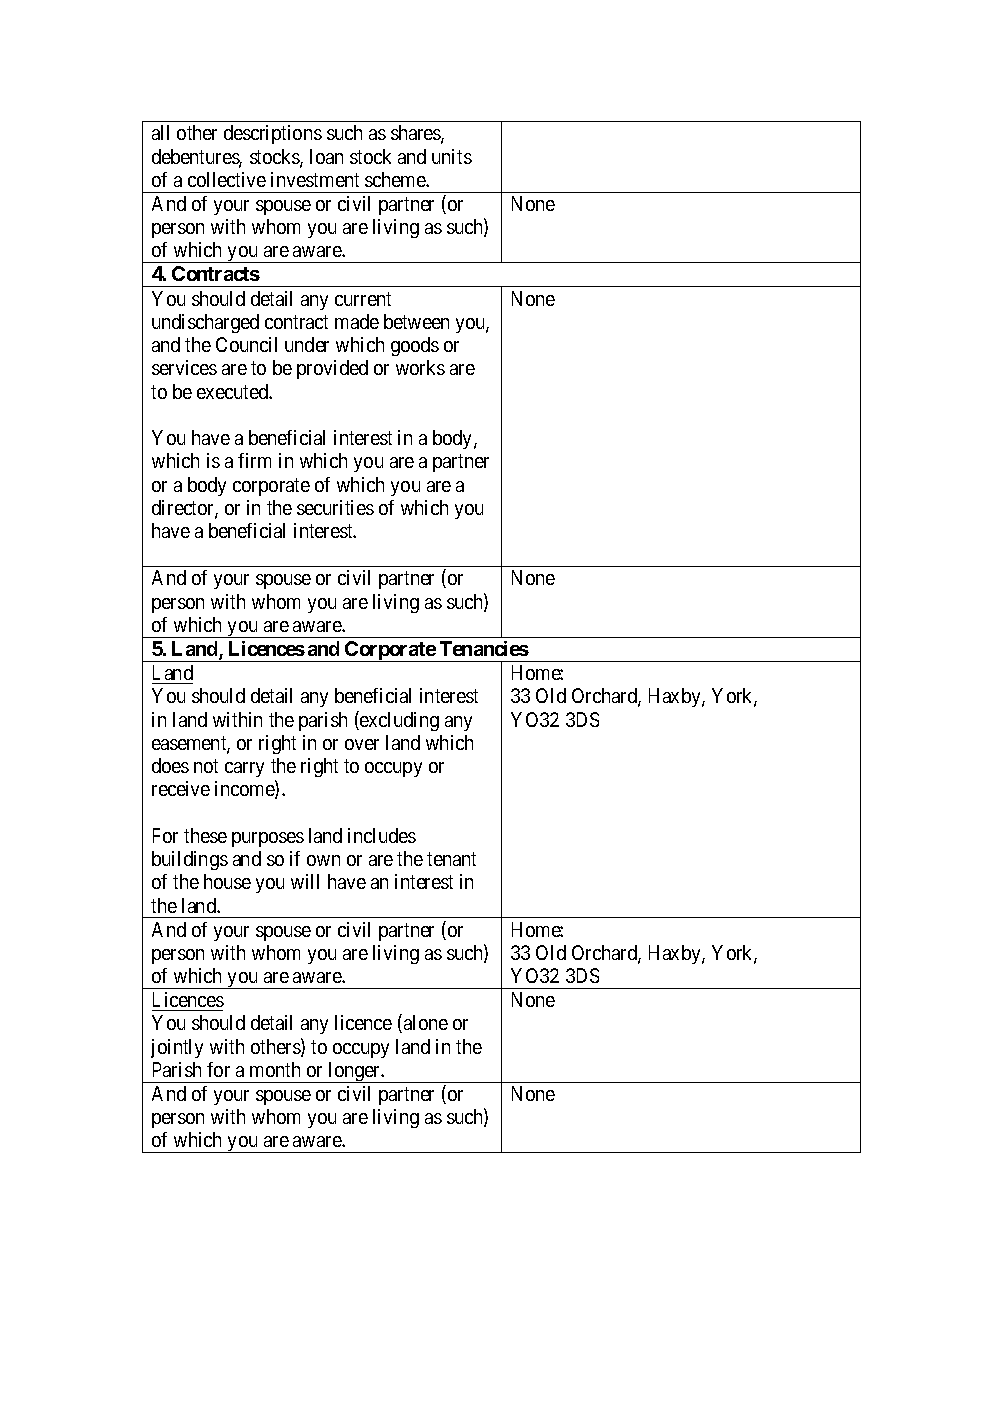  Describe the element at coordinates (275, 1069) in the page. I see `month` at that location.
